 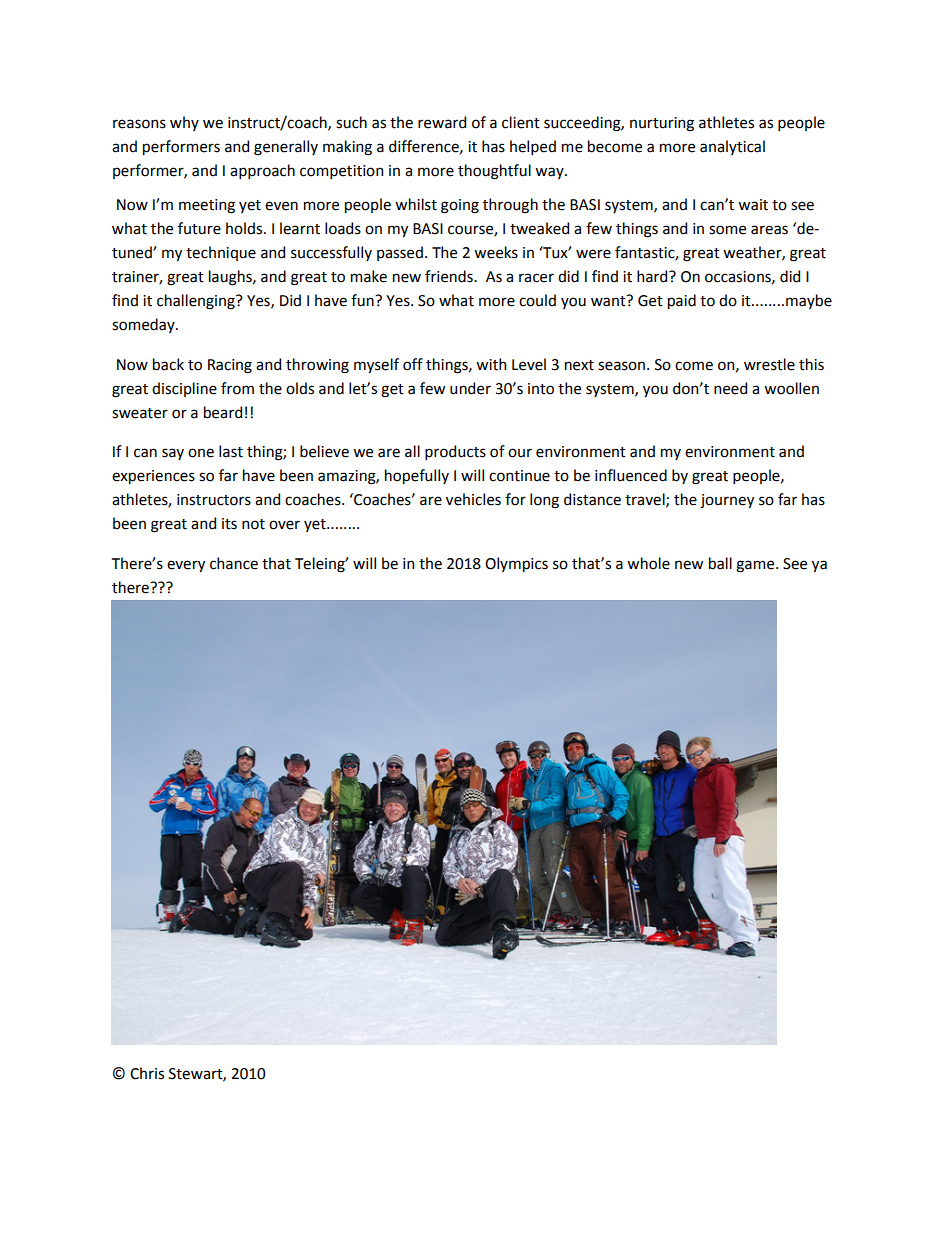 I want to click on Olympics, so click(x=516, y=564).
